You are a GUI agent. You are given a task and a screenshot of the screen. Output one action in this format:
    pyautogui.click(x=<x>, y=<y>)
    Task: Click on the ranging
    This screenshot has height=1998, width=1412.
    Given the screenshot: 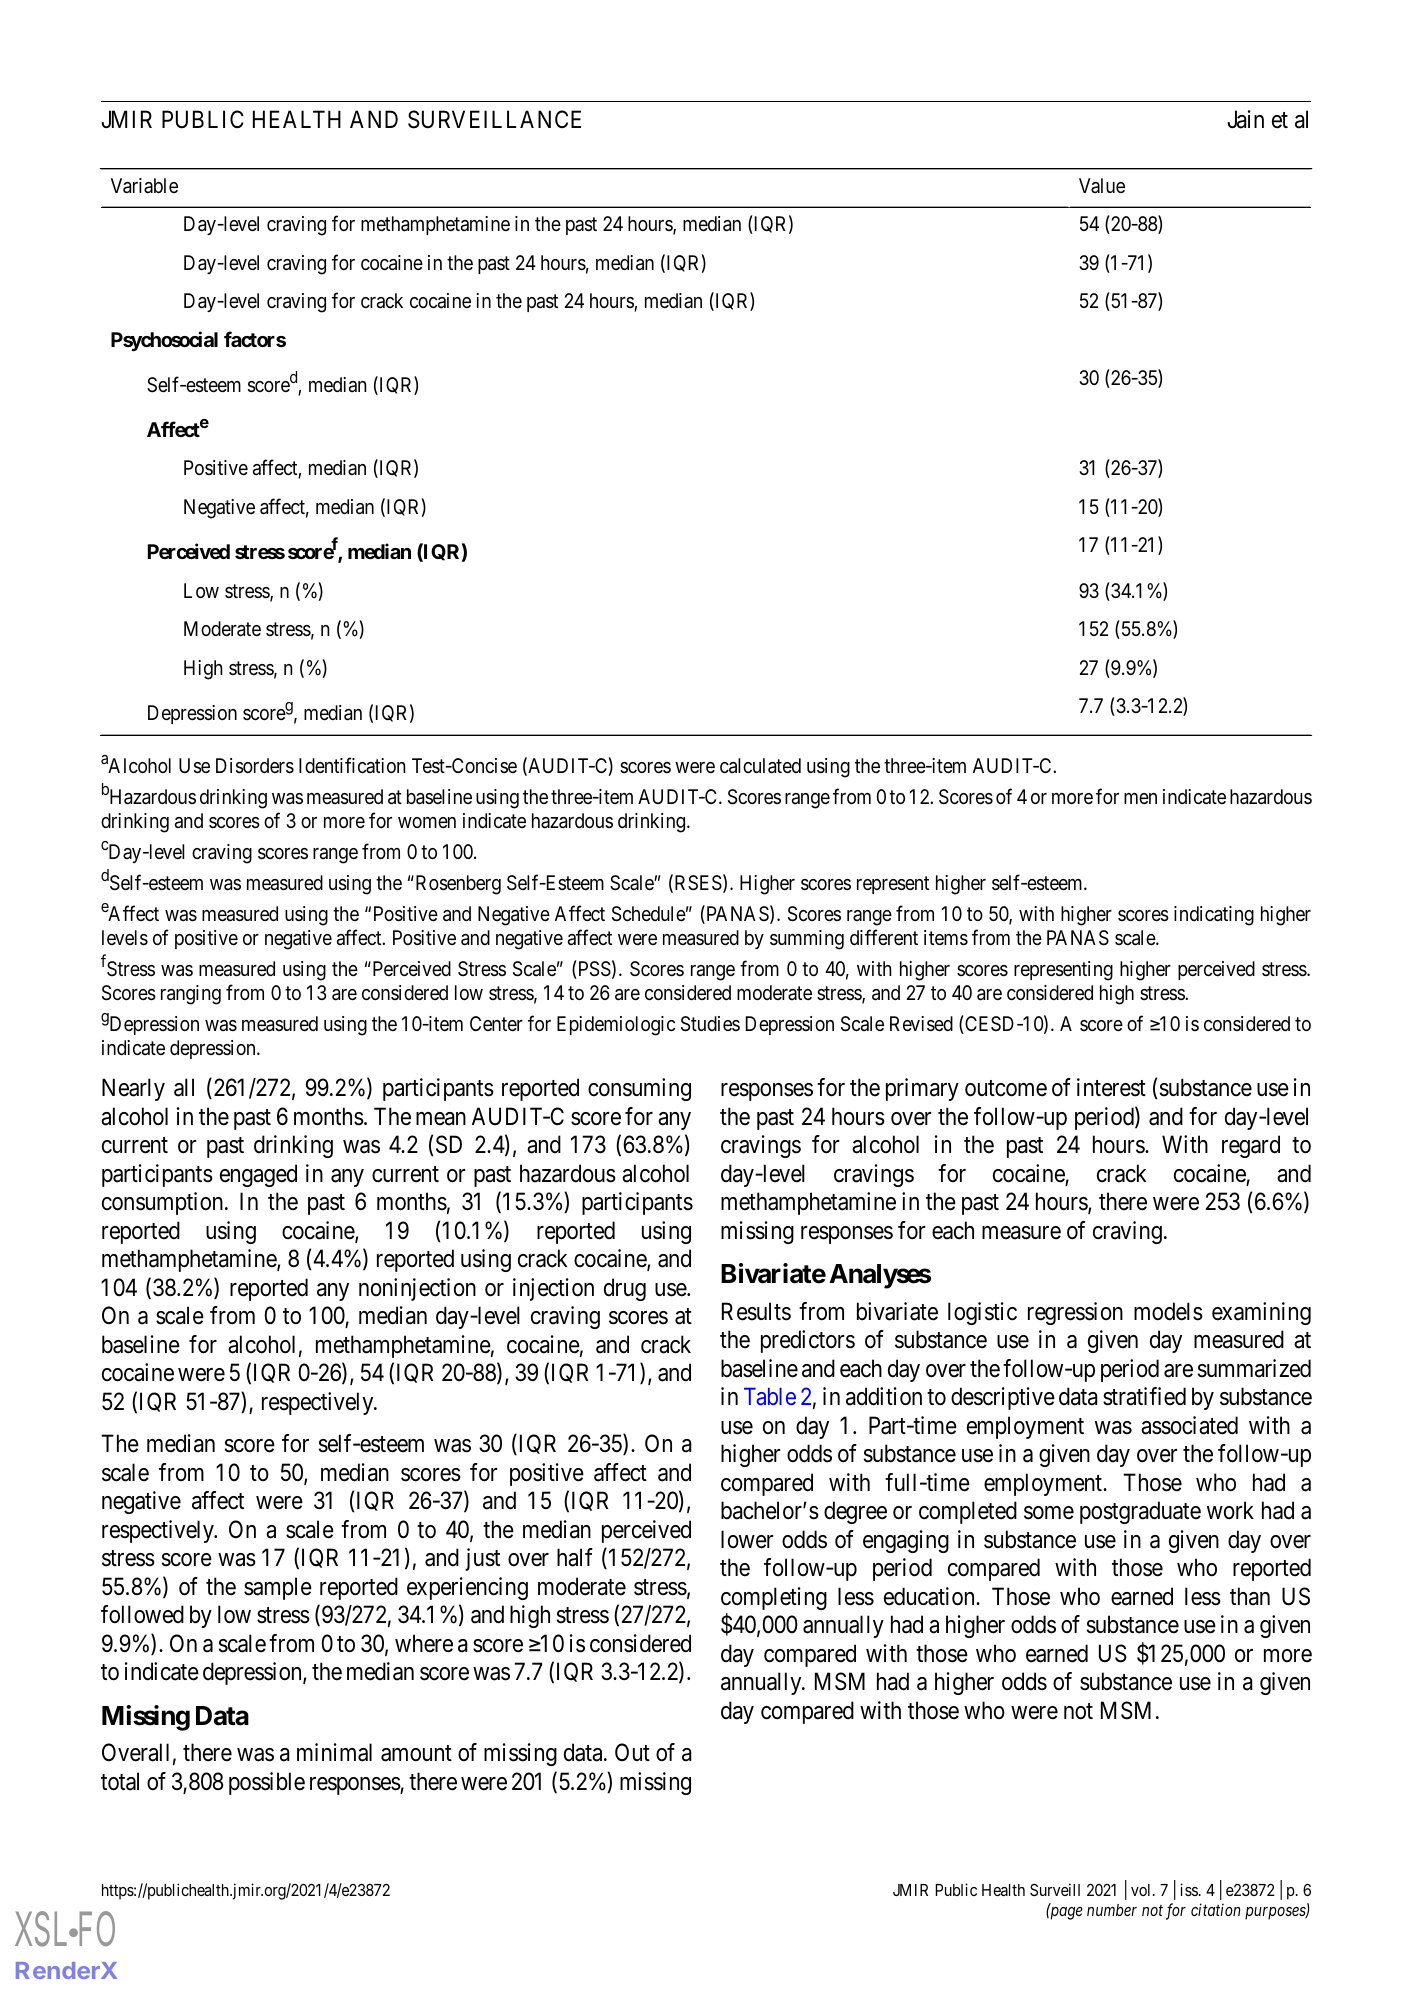 What is the action you would take?
    pyautogui.click(x=191, y=995)
